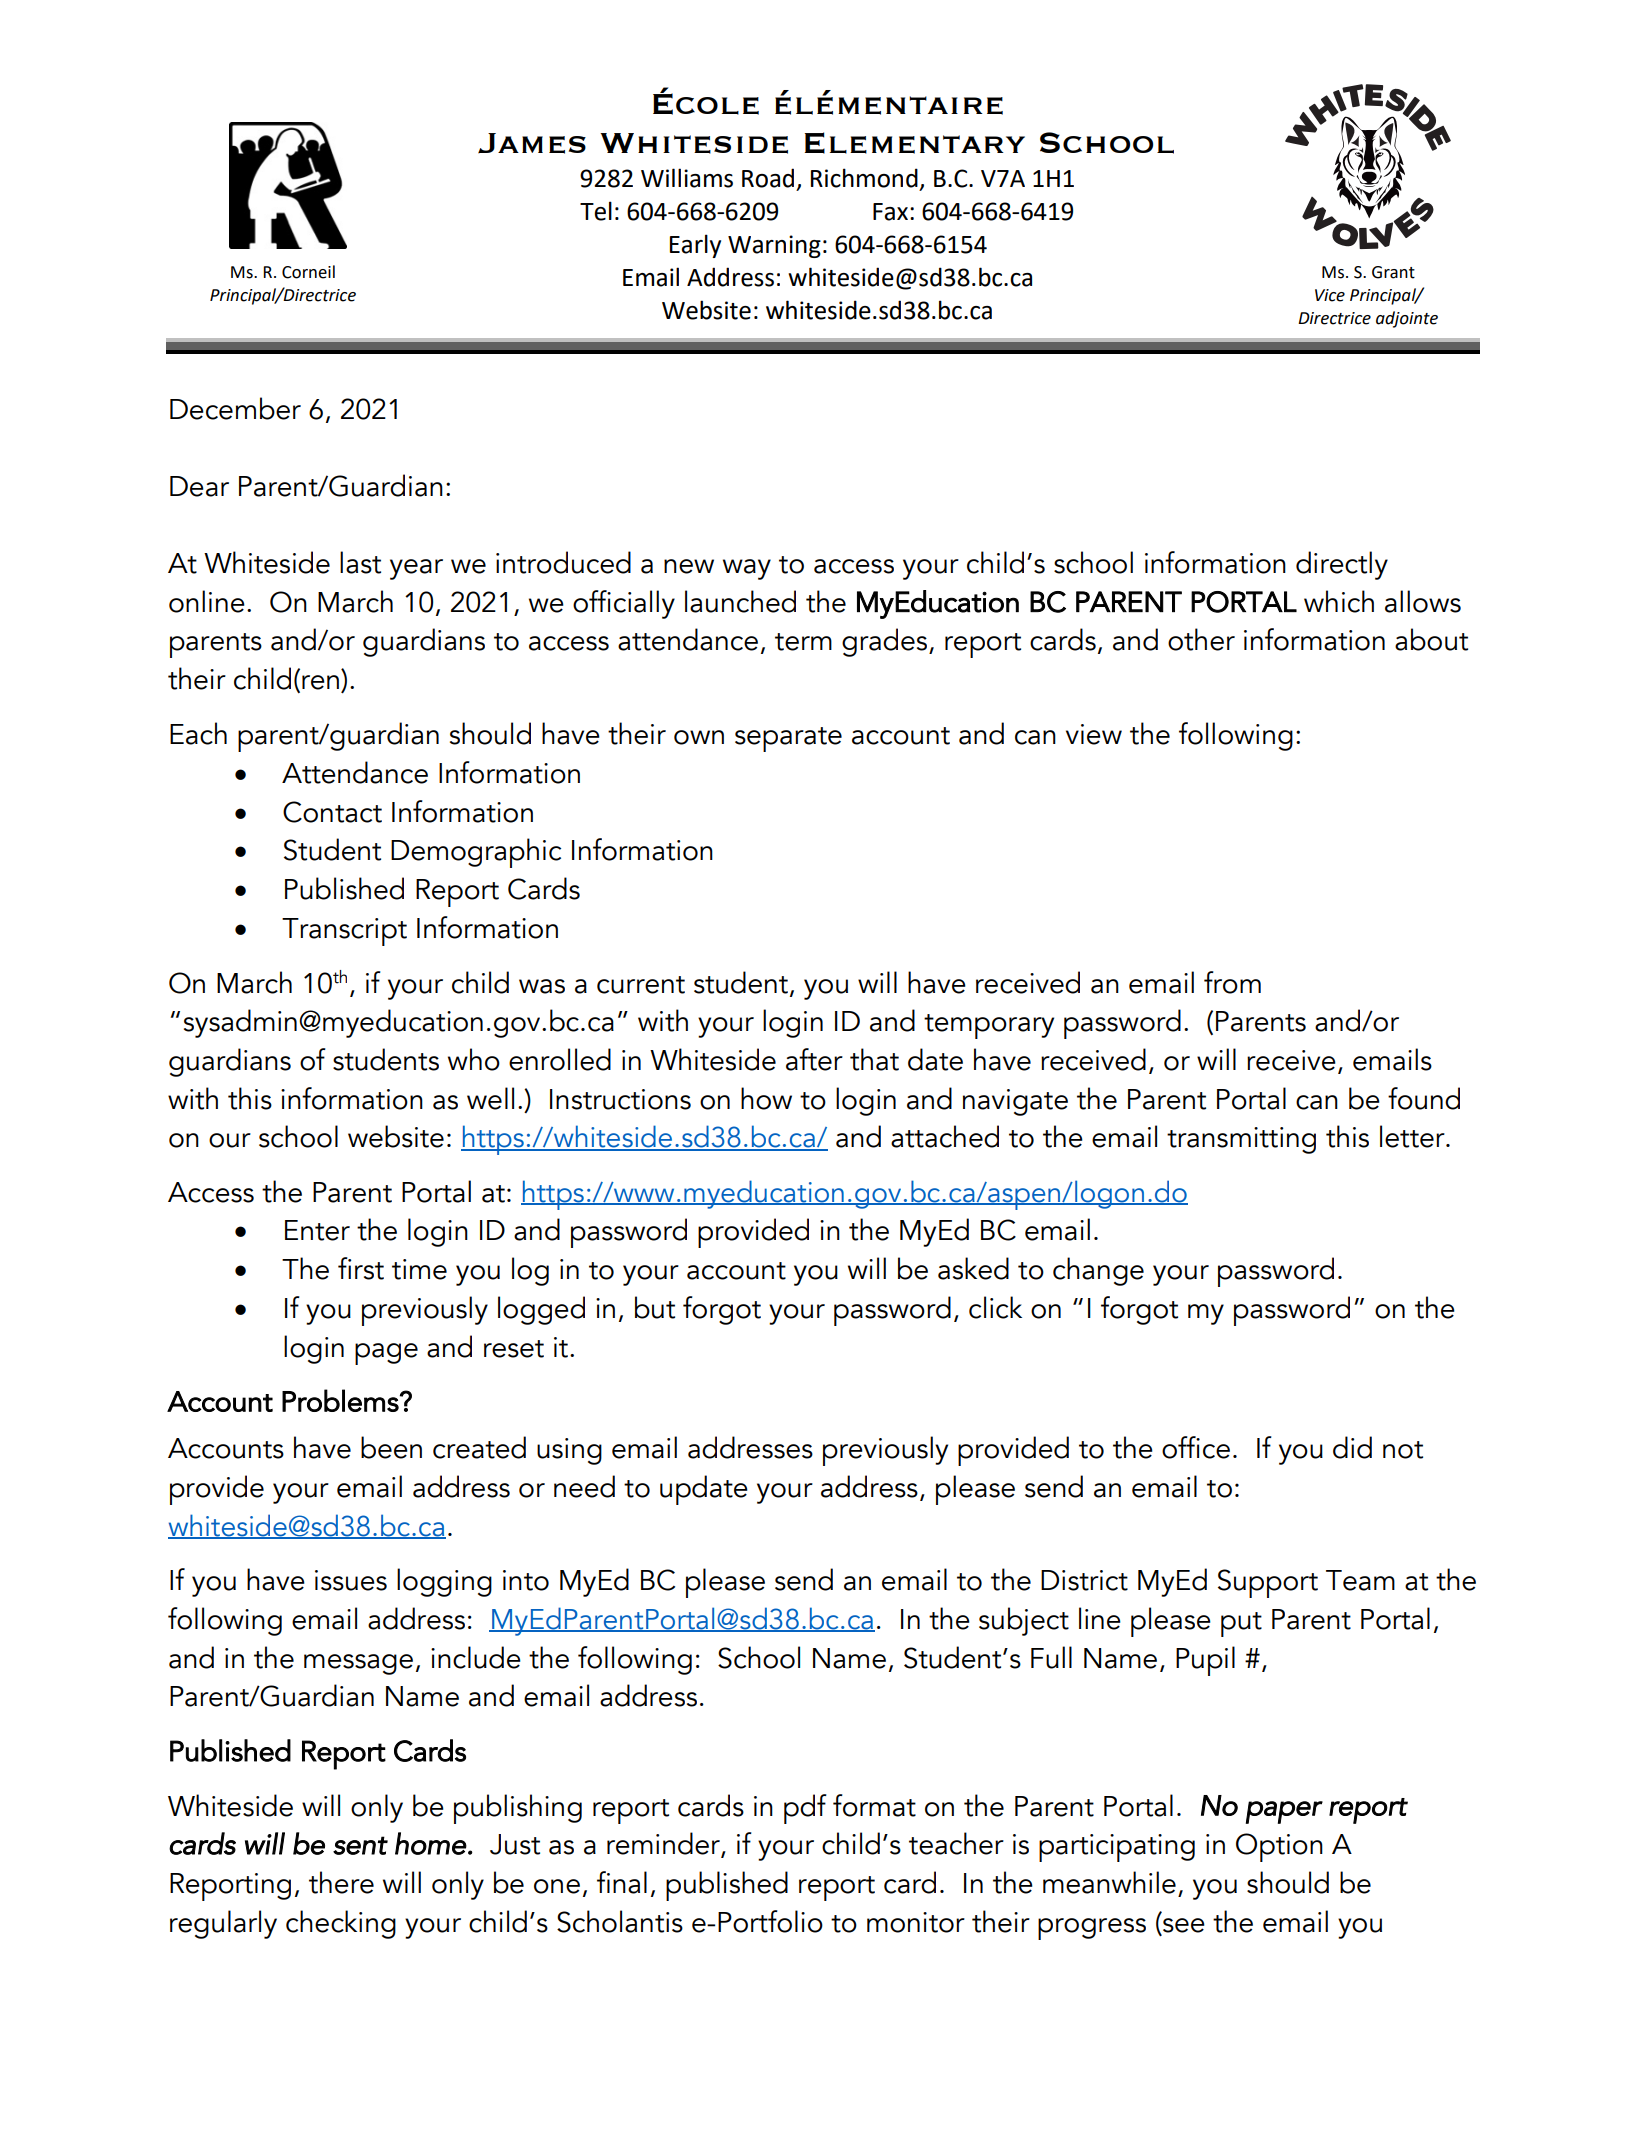 Image resolution: width=1648 pixels, height=2133 pixels. What do you see at coordinates (1330, 295) in the page?
I see `Vice` at bounding box center [1330, 295].
